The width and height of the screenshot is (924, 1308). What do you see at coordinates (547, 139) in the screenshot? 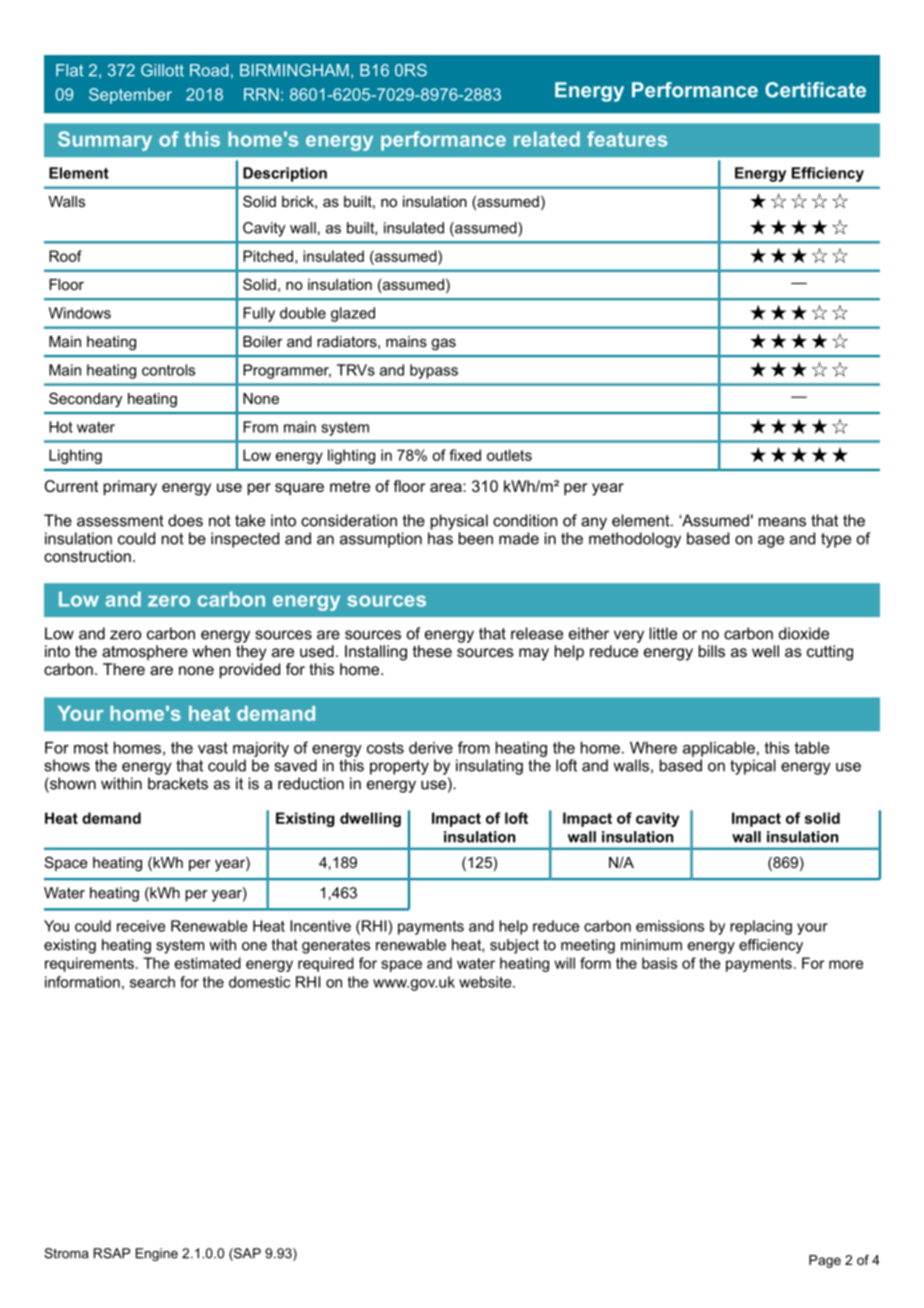
I see `related` at bounding box center [547, 139].
